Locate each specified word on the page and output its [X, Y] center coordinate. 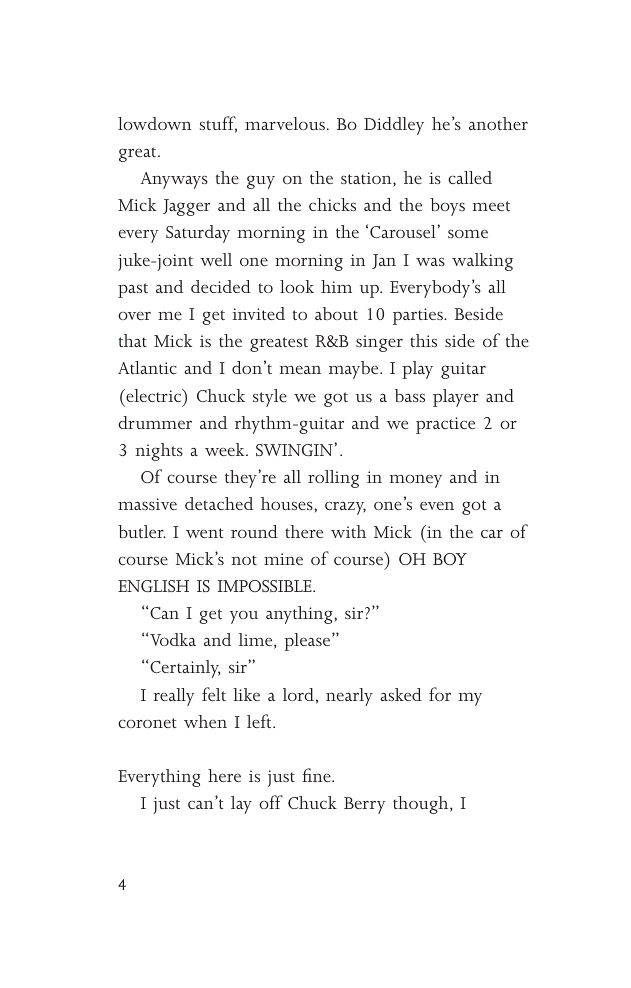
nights [159, 452]
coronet [147, 723]
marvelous [286, 123]
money [416, 481]
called [470, 177]
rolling [333, 479]
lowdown [155, 123]
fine [317, 775]
